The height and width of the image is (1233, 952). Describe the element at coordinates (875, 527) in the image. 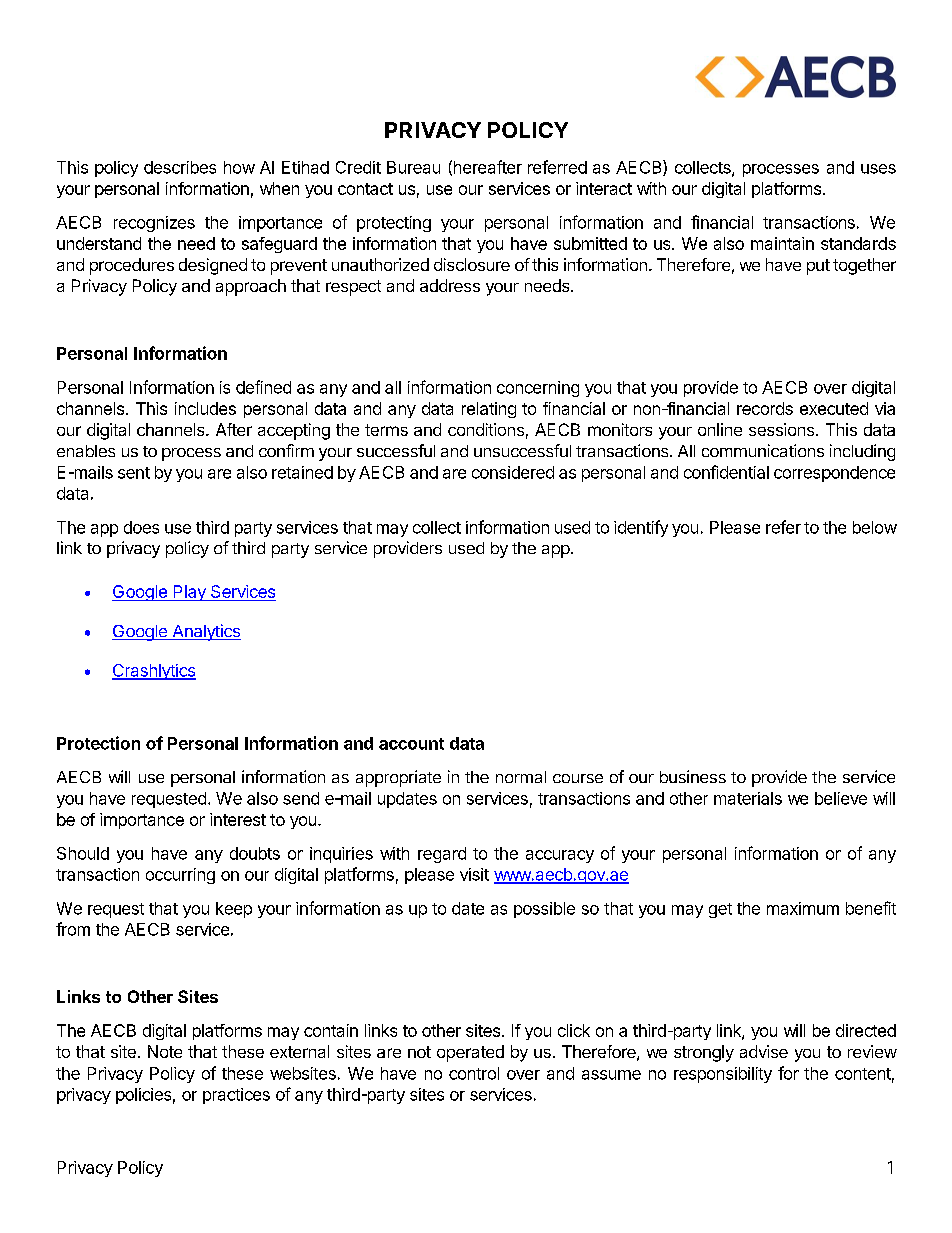

I see `below` at that location.
